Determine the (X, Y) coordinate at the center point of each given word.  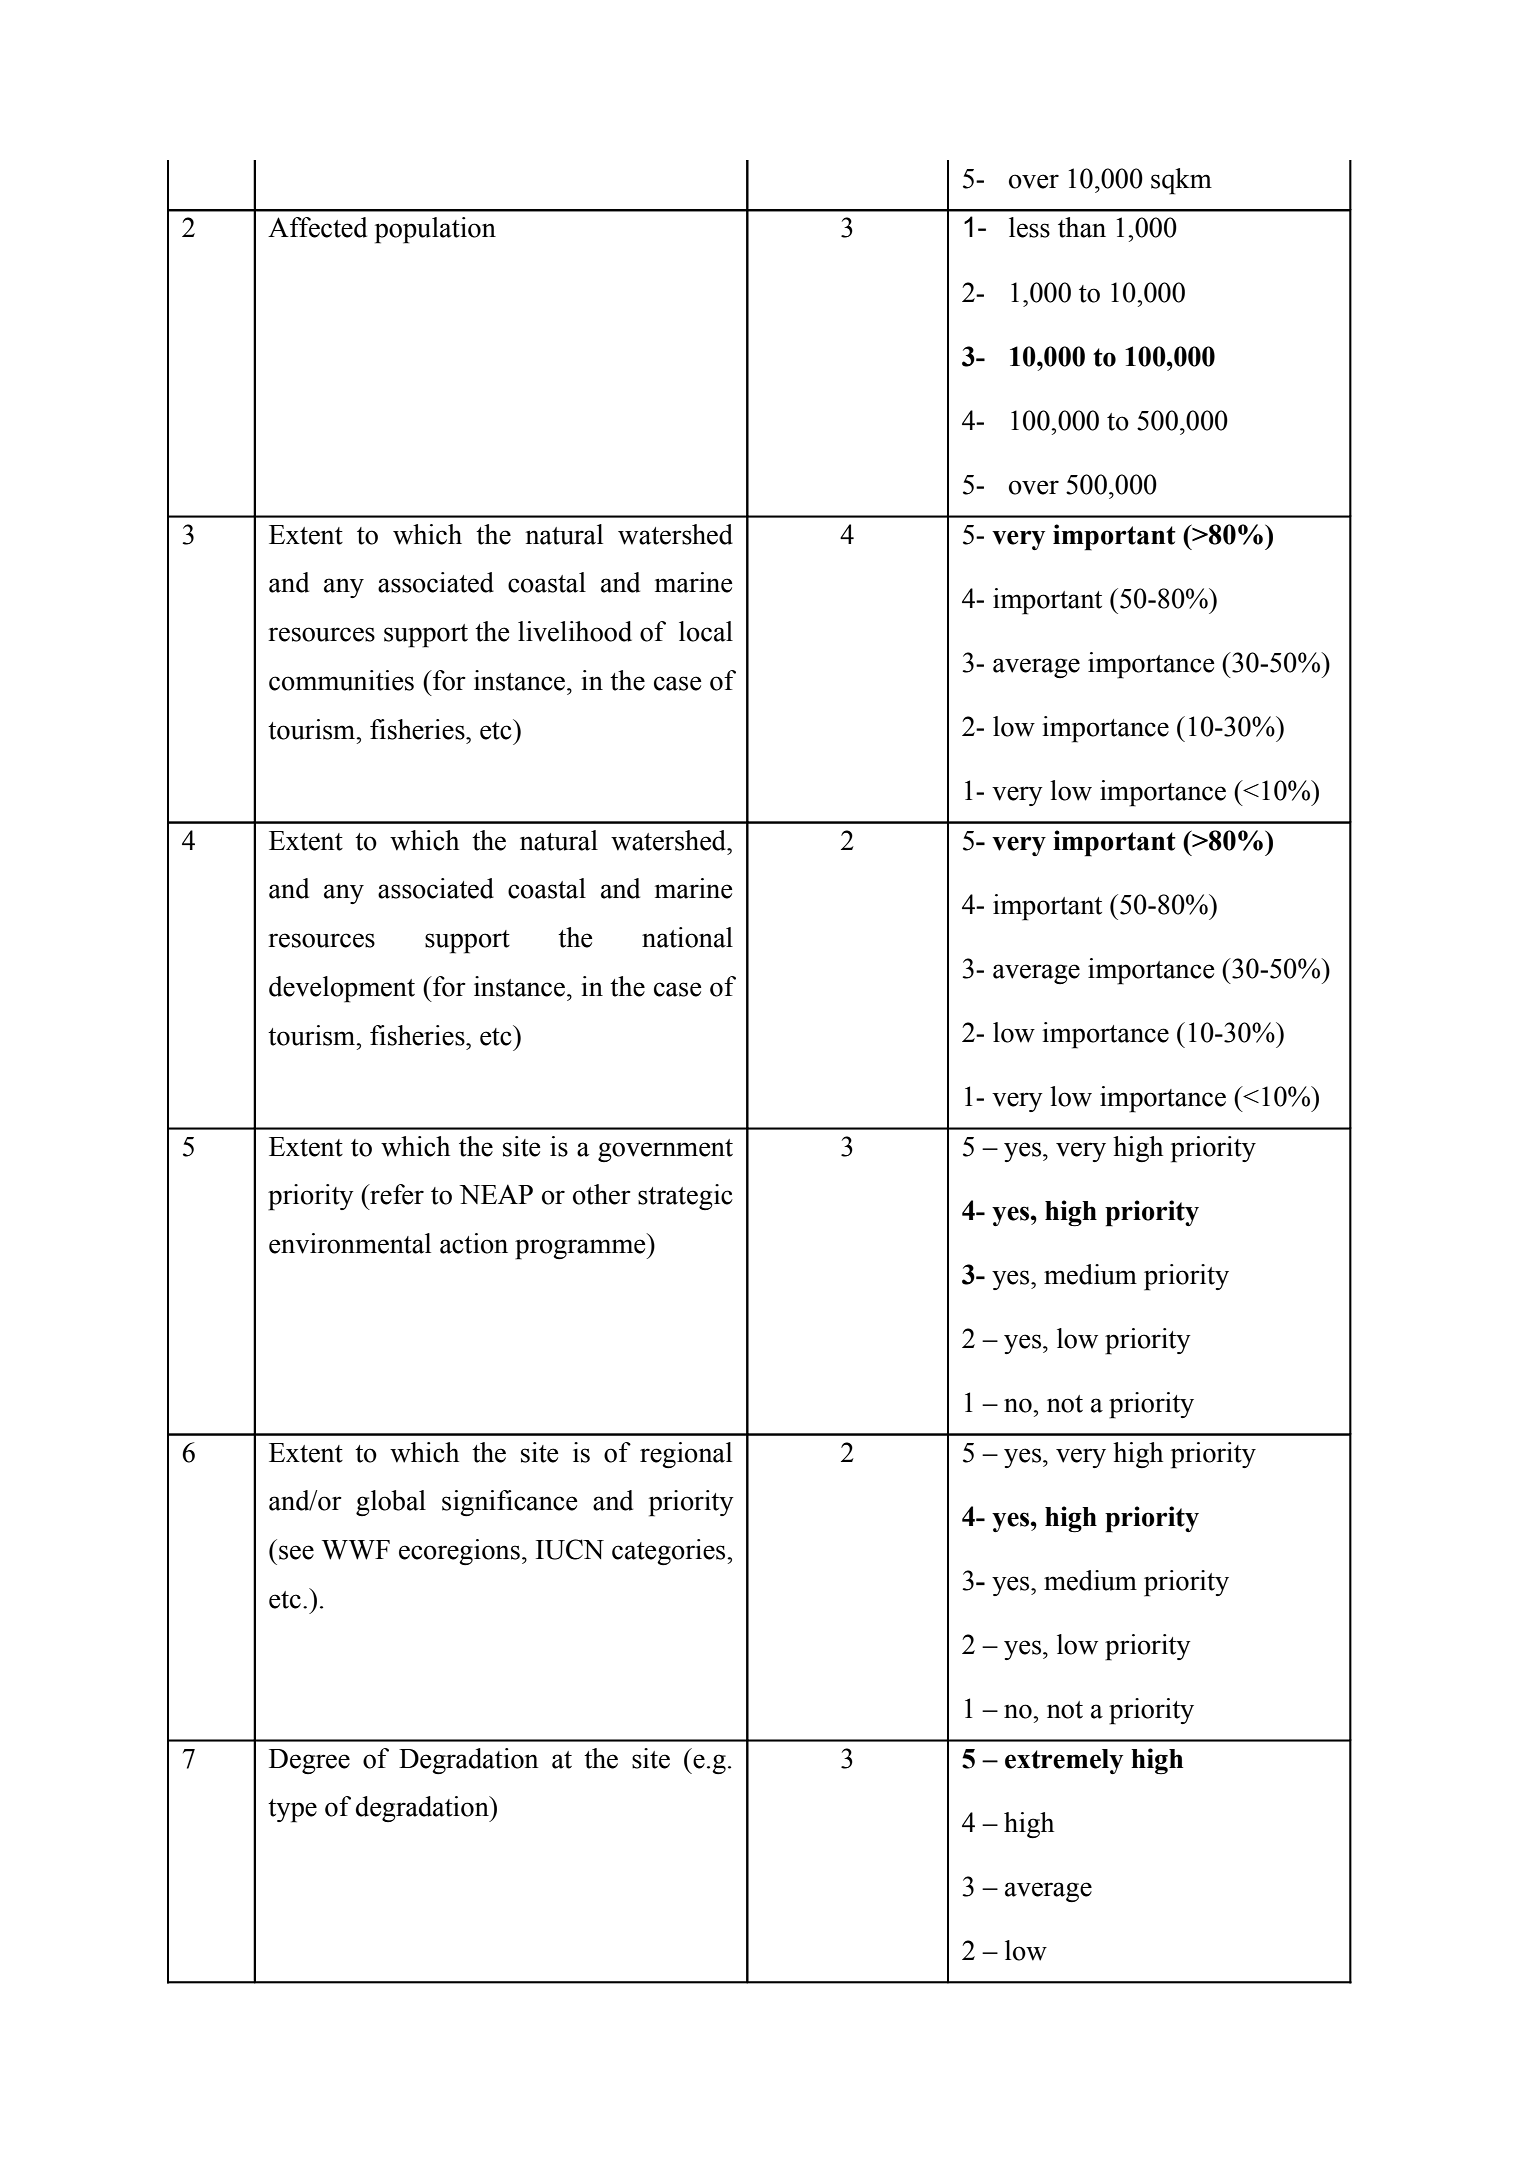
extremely (1064, 1761)
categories (670, 1552)
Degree (309, 1761)
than (1082, 227)
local (706, 631)
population (435, 230)
